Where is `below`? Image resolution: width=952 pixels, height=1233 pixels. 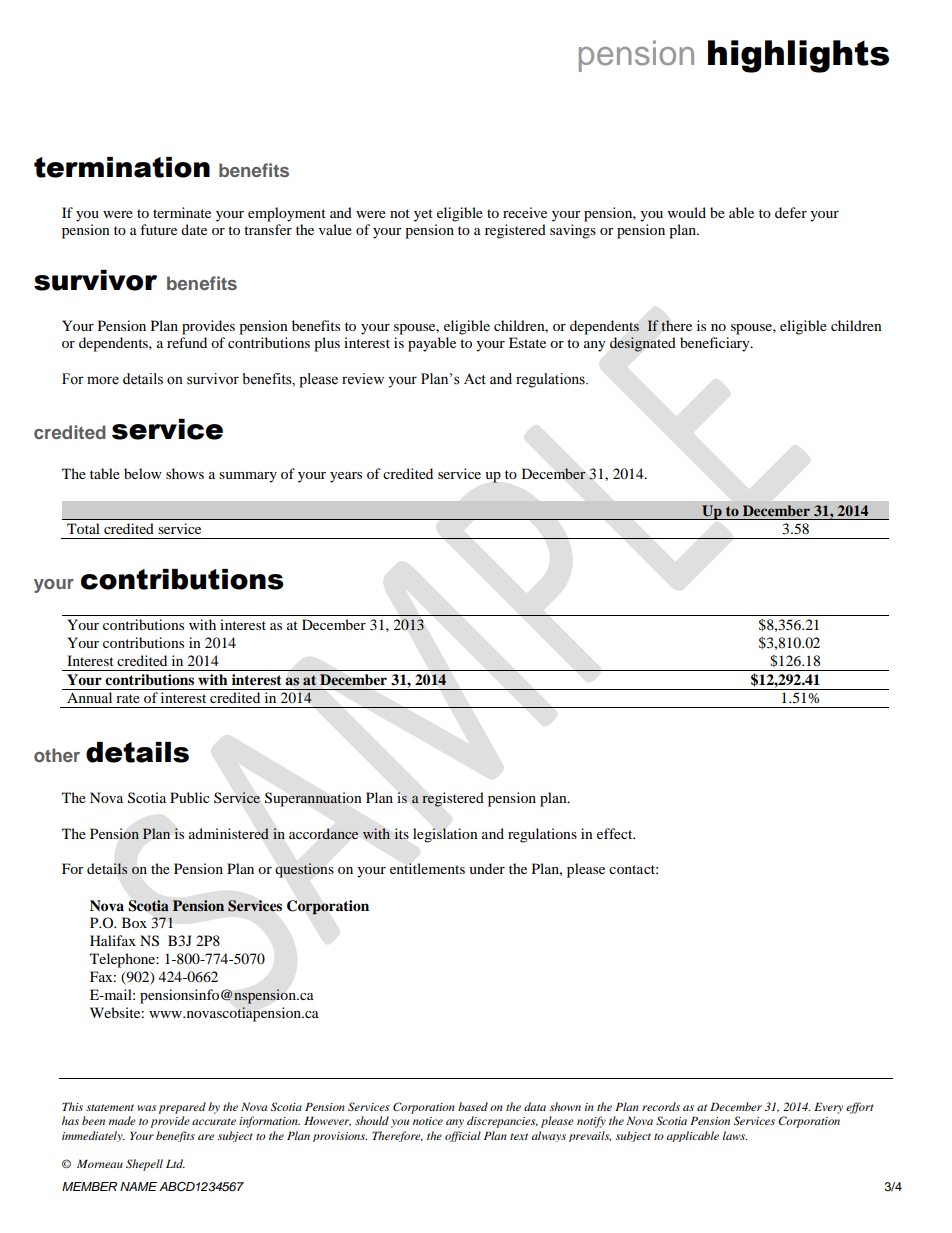 below is located at coordinates (143, 473).
